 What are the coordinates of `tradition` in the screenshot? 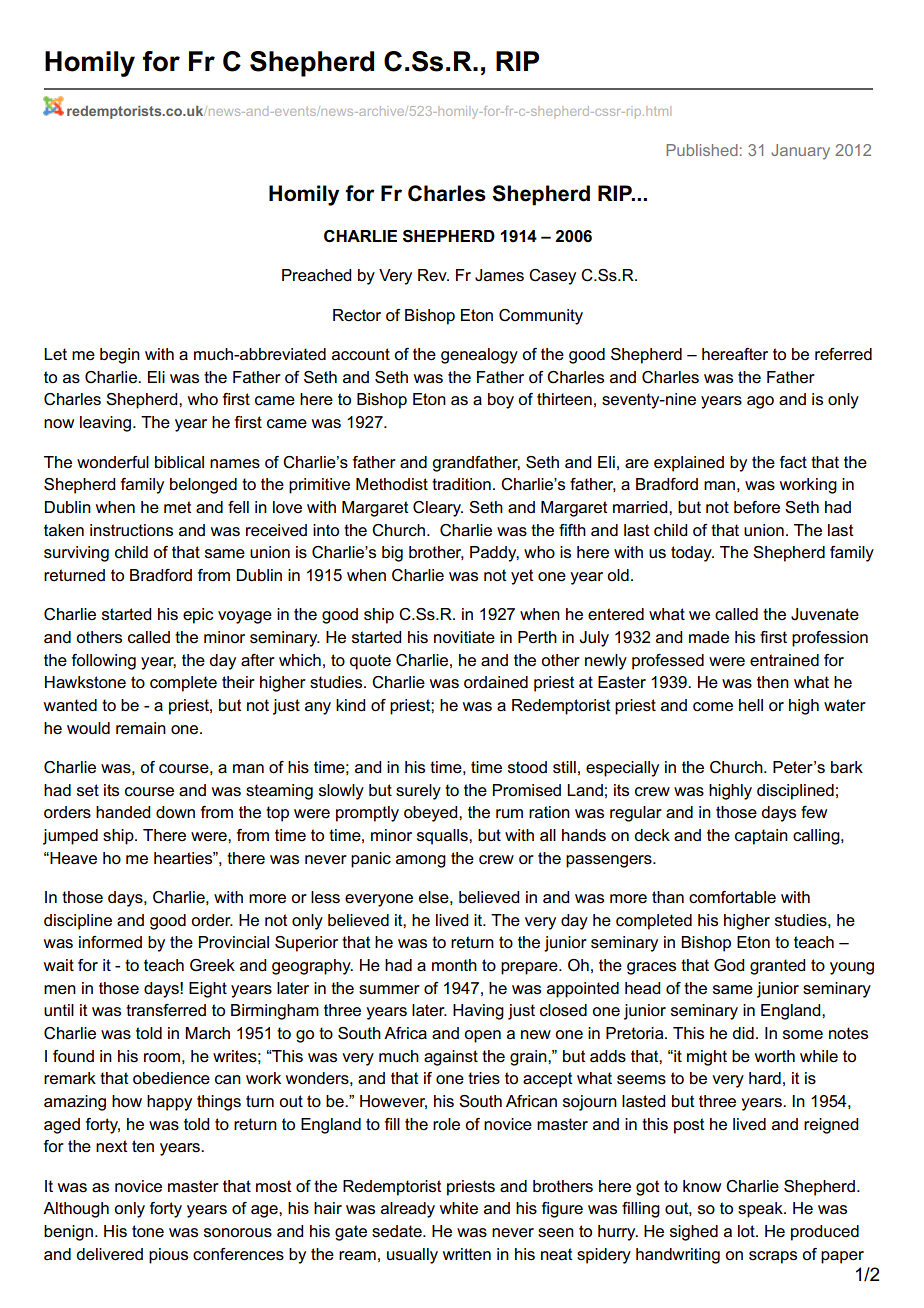 It's located at (461, 484).
